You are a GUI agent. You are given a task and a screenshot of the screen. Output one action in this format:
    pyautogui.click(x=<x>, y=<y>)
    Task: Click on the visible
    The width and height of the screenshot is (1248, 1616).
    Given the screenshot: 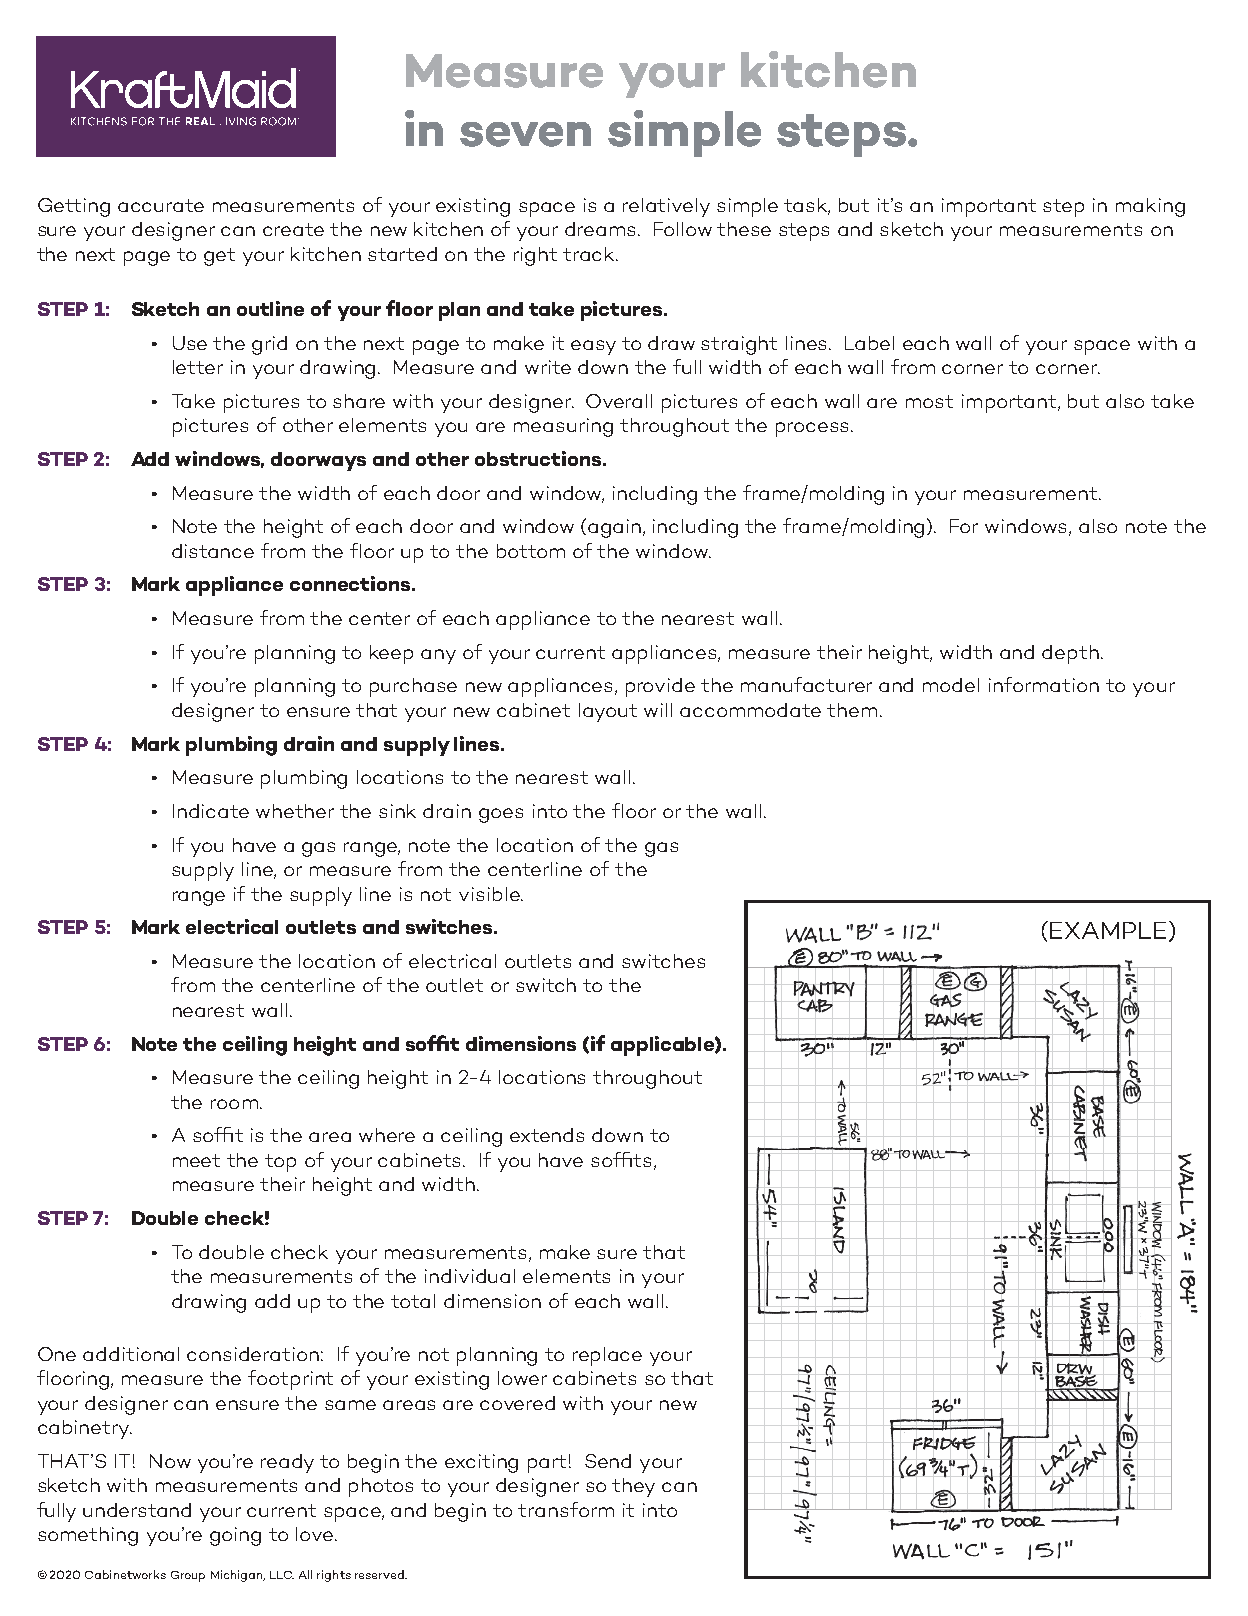 What is the action you would take?
    pyautogui.click(x=490, y=894)
